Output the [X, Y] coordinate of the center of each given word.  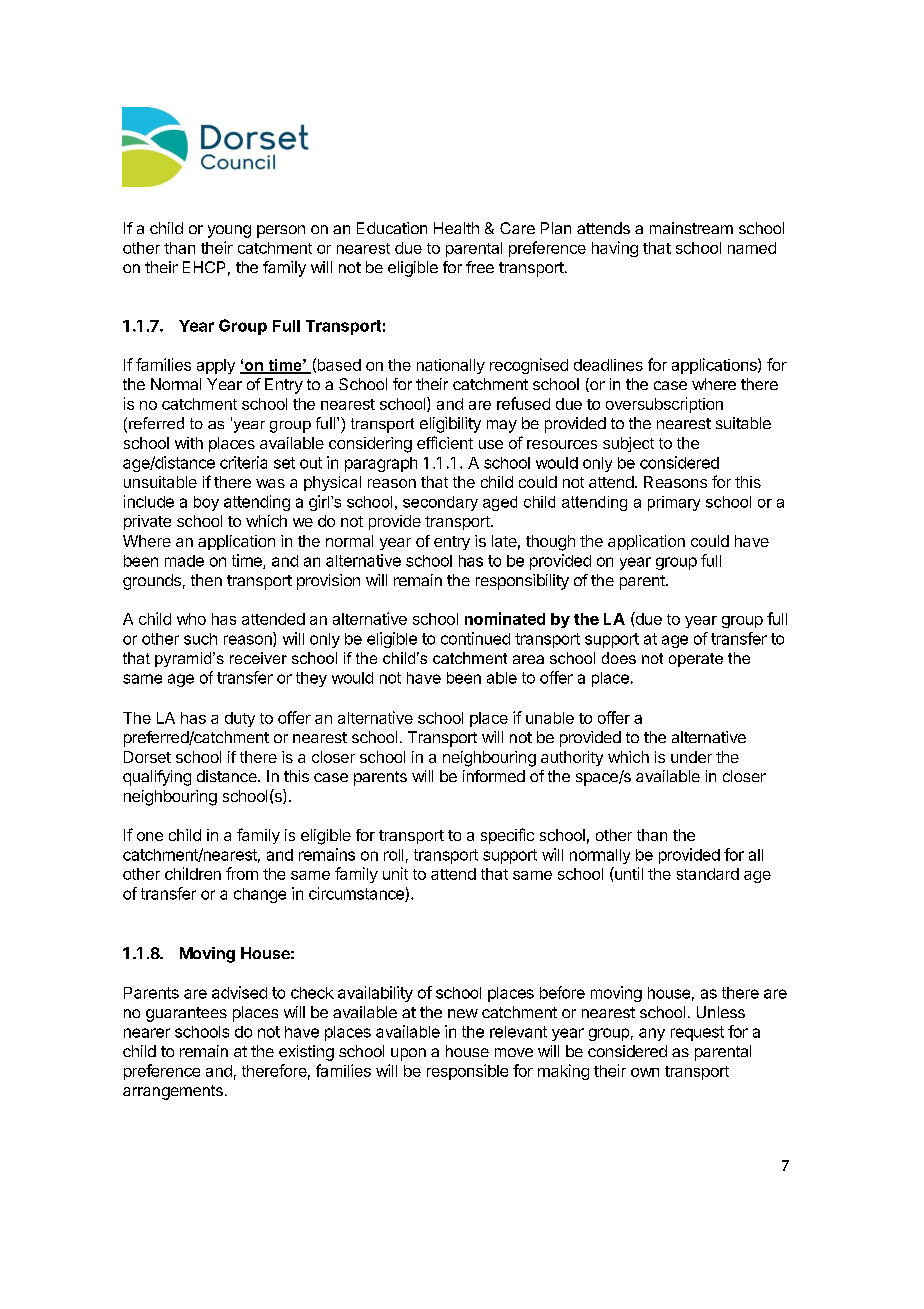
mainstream [691, 228]
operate [696, 660]
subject [628, 444]
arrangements [173, 1092]
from [242, 873]
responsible [467, 1072]
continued [475, 638]
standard [708, 874]
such [200, 639]
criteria [243, 462]
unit [395, 873]
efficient [445, 442]
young [229, 231]
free [480, 267]
